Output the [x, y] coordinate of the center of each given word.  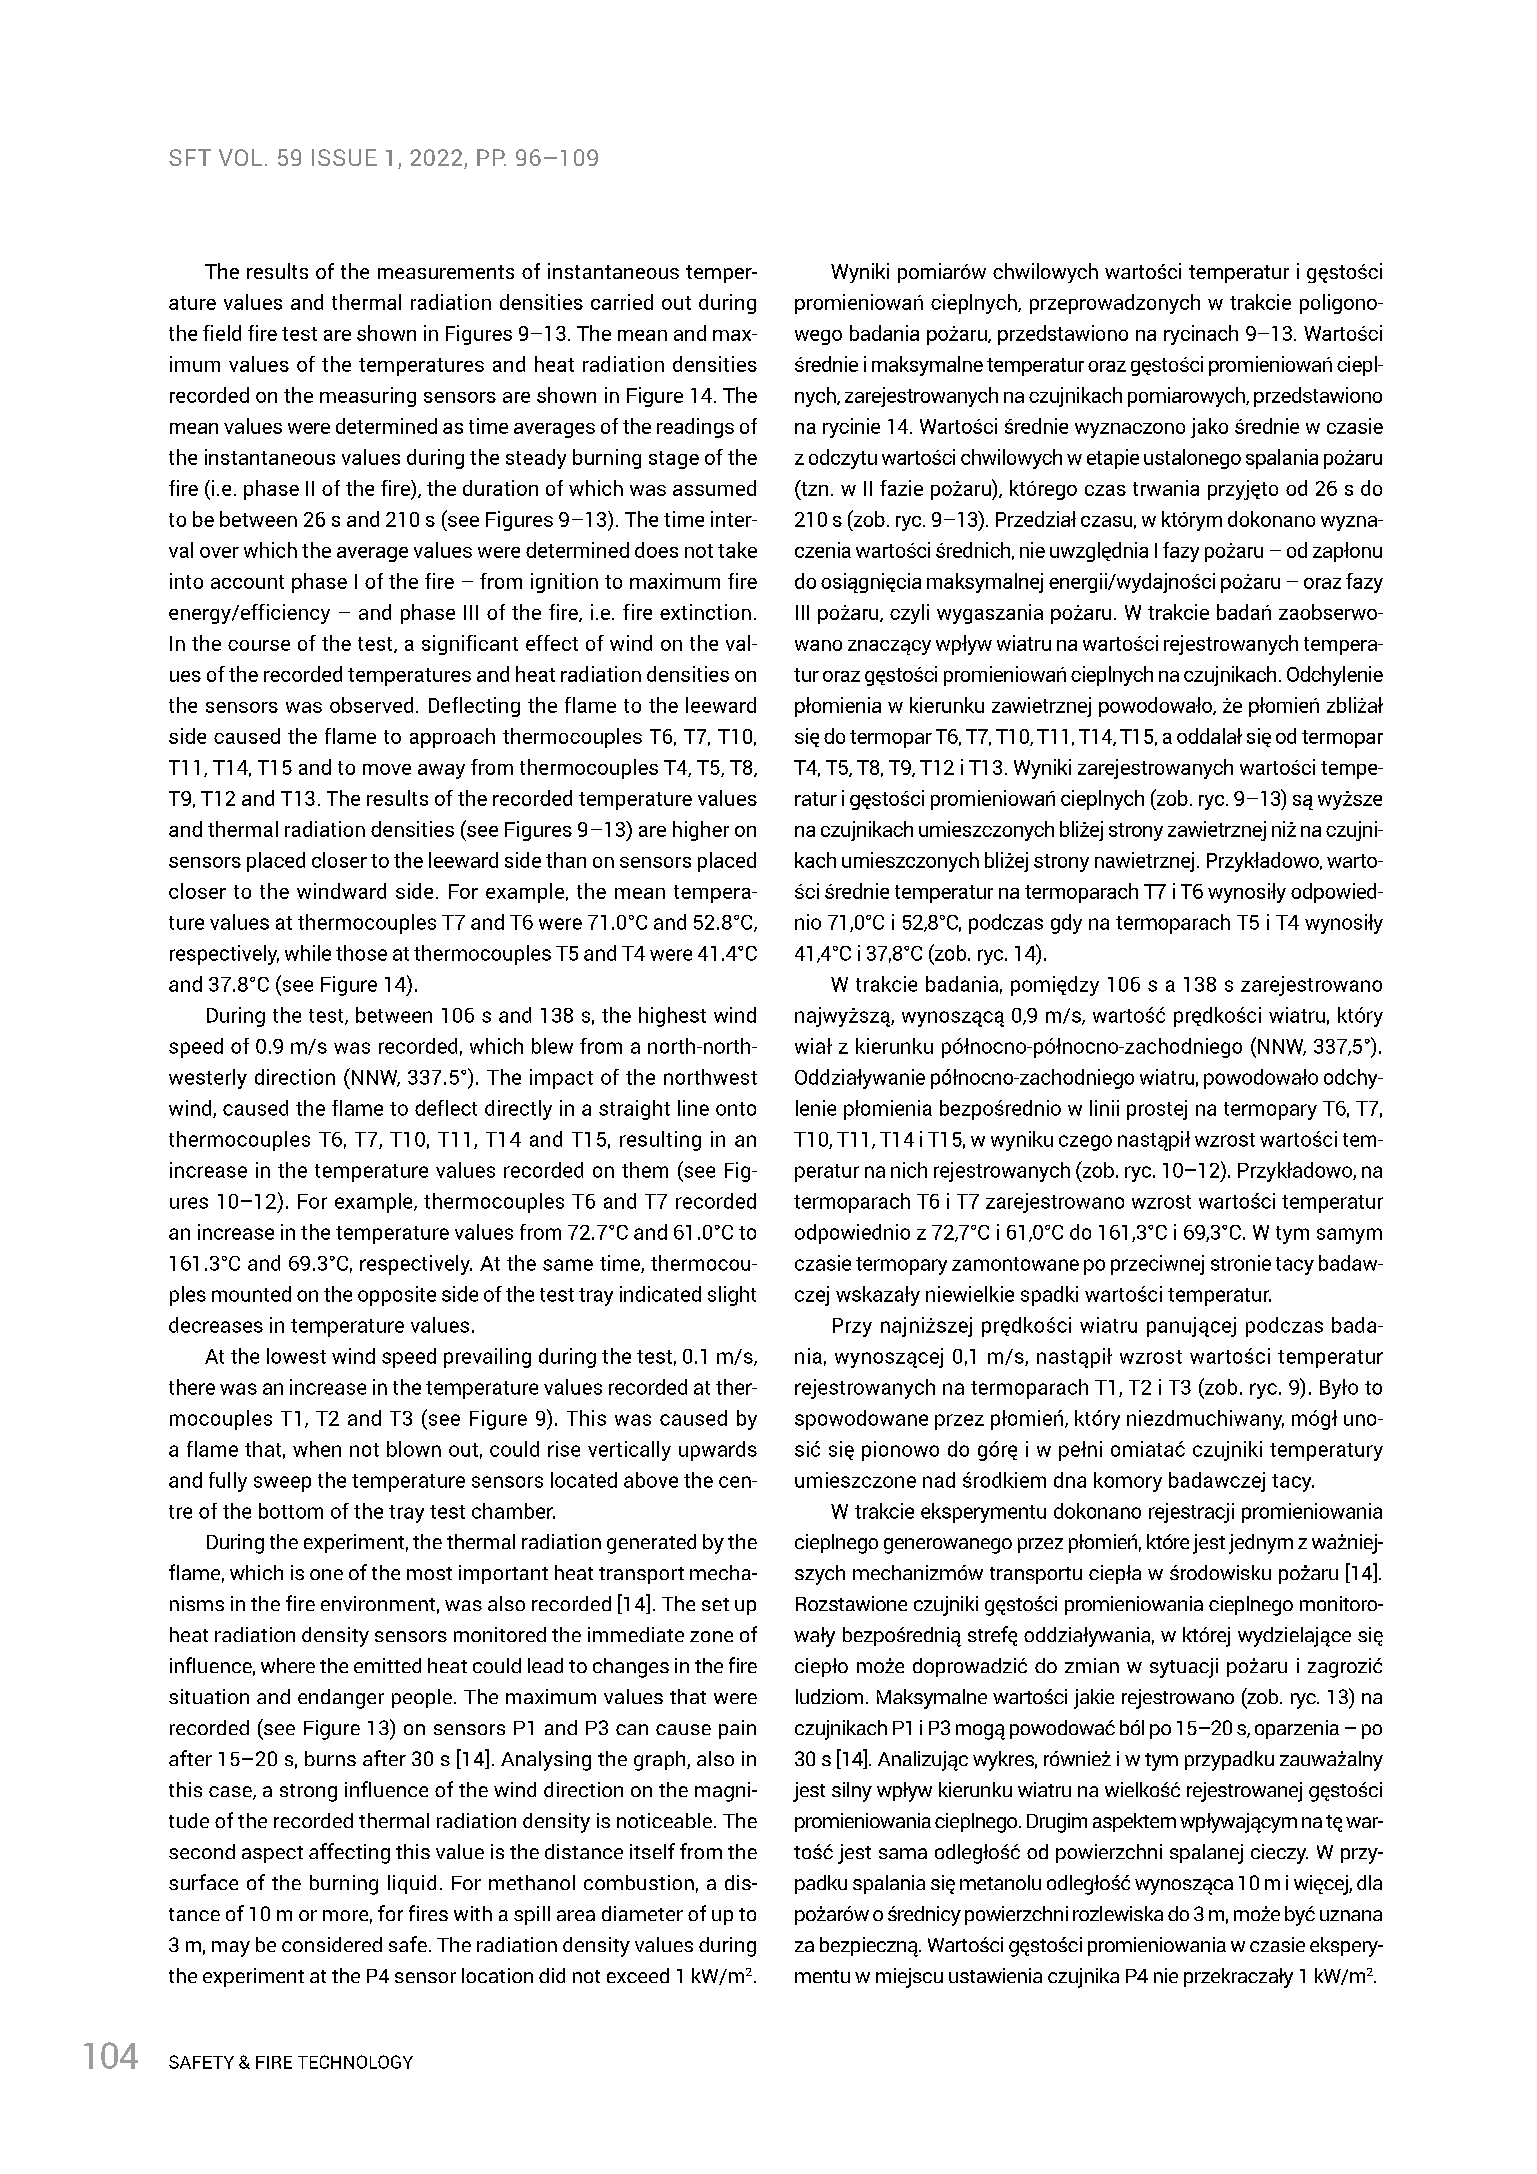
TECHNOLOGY [355, 2062]
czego [1085, 1143]
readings [695, 428]
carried [622, 302]
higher [701, 831]
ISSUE [344, 157]
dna [1070, 1480]
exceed [638, 1975]
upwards [718, 1451]
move [387, 769]
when [317, 1449]
